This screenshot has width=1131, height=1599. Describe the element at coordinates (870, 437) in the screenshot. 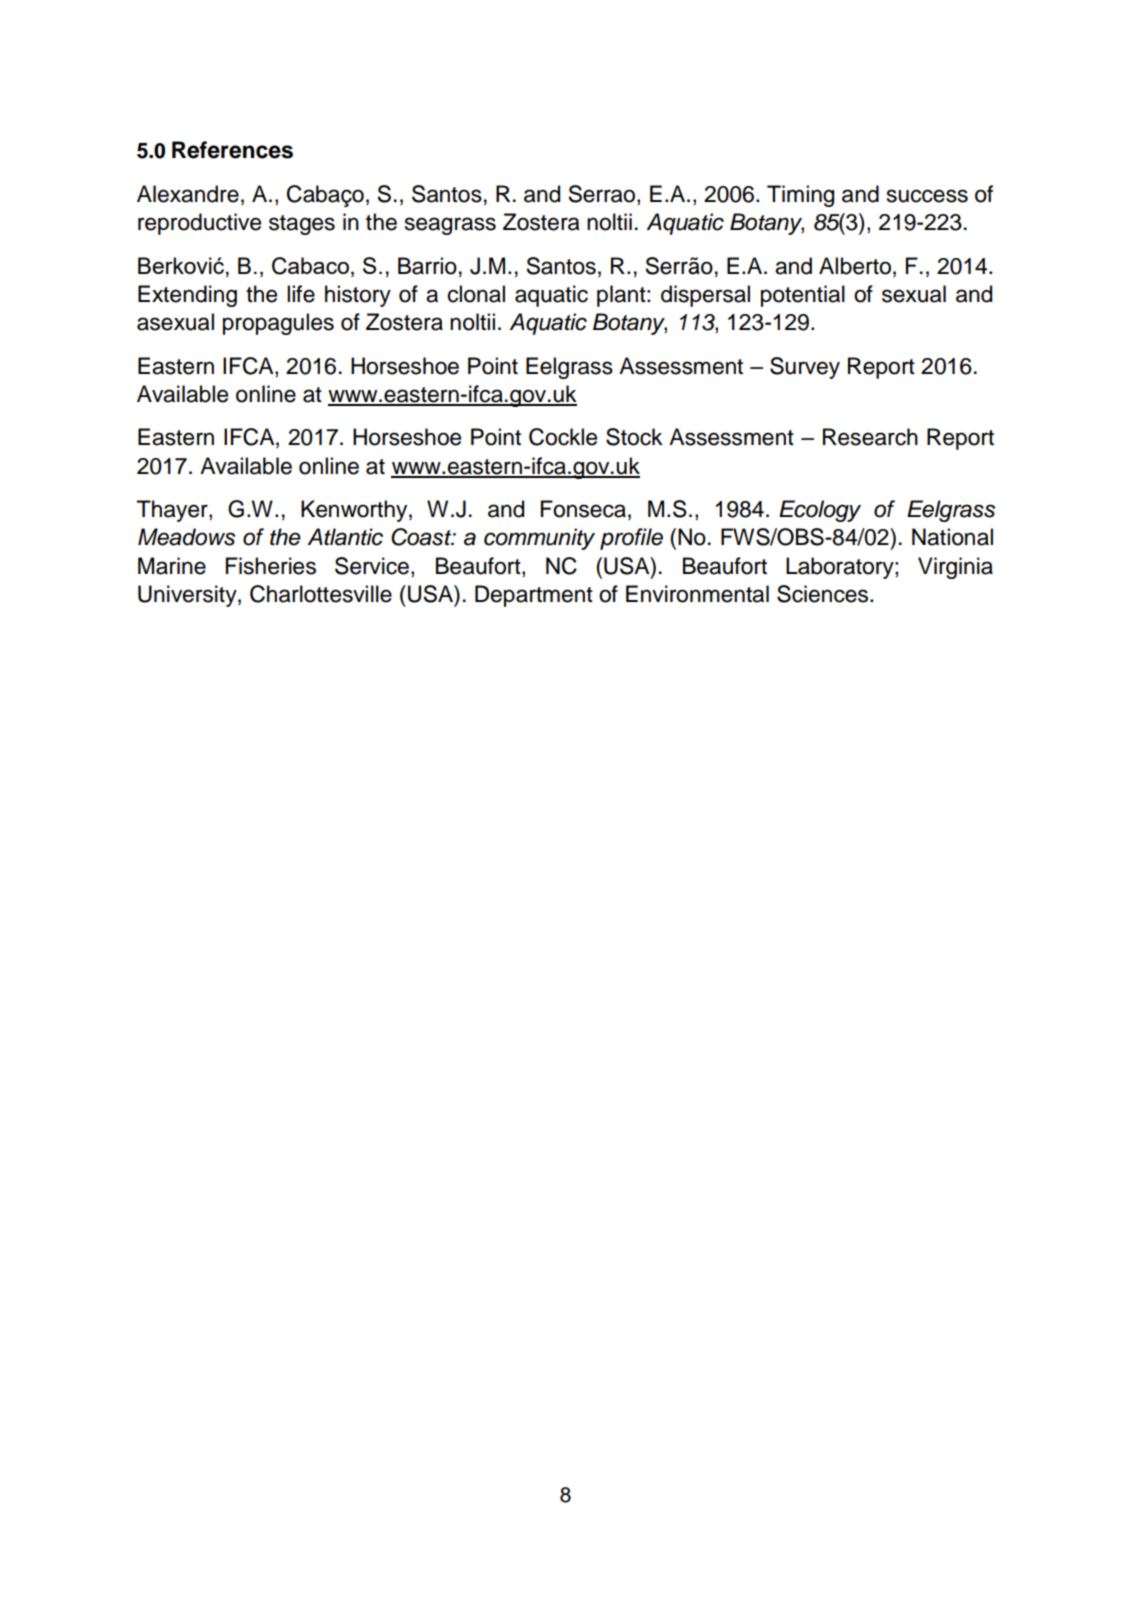

I see `Research` at that location.
